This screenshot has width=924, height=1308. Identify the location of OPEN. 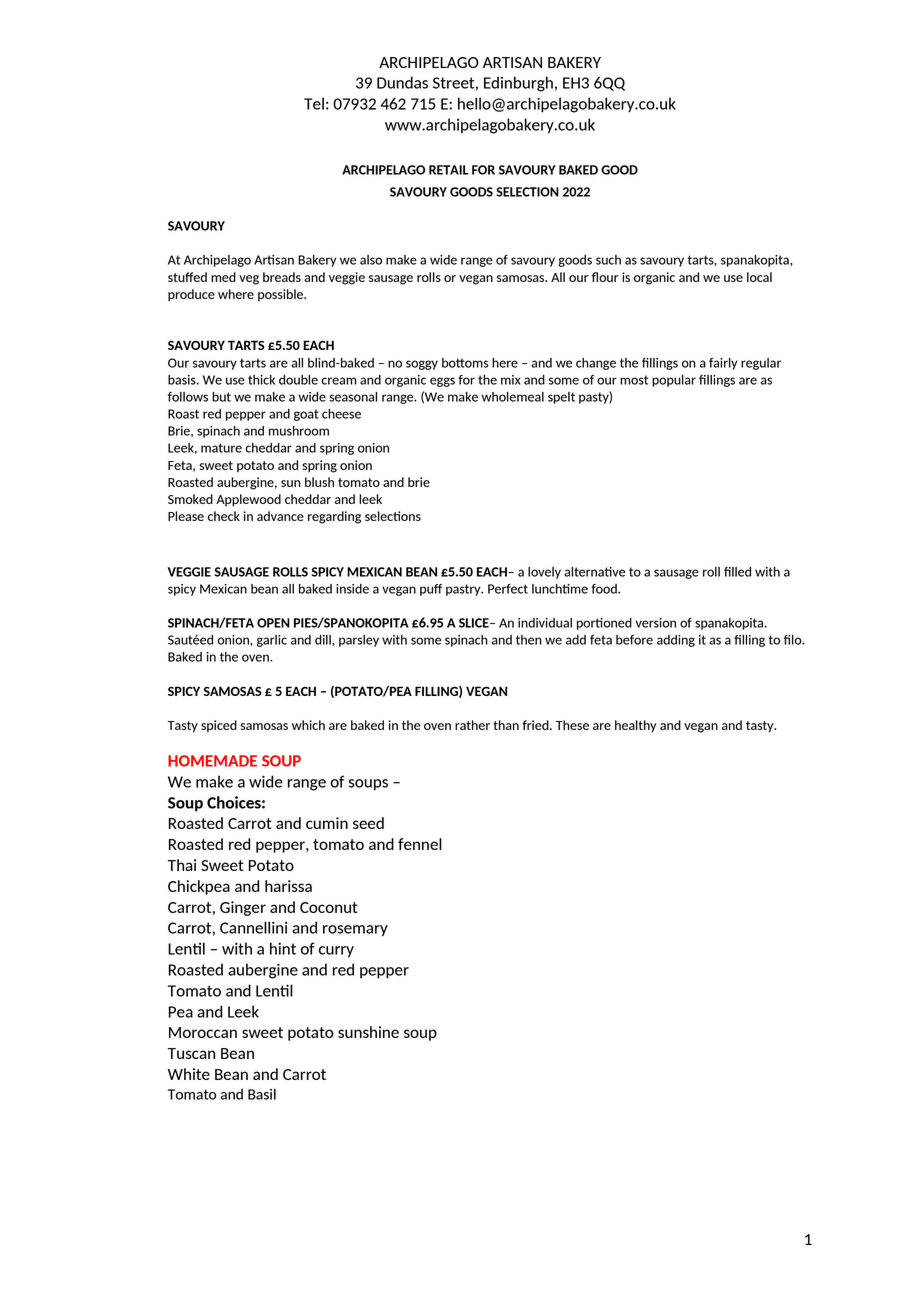
(273, 623).
